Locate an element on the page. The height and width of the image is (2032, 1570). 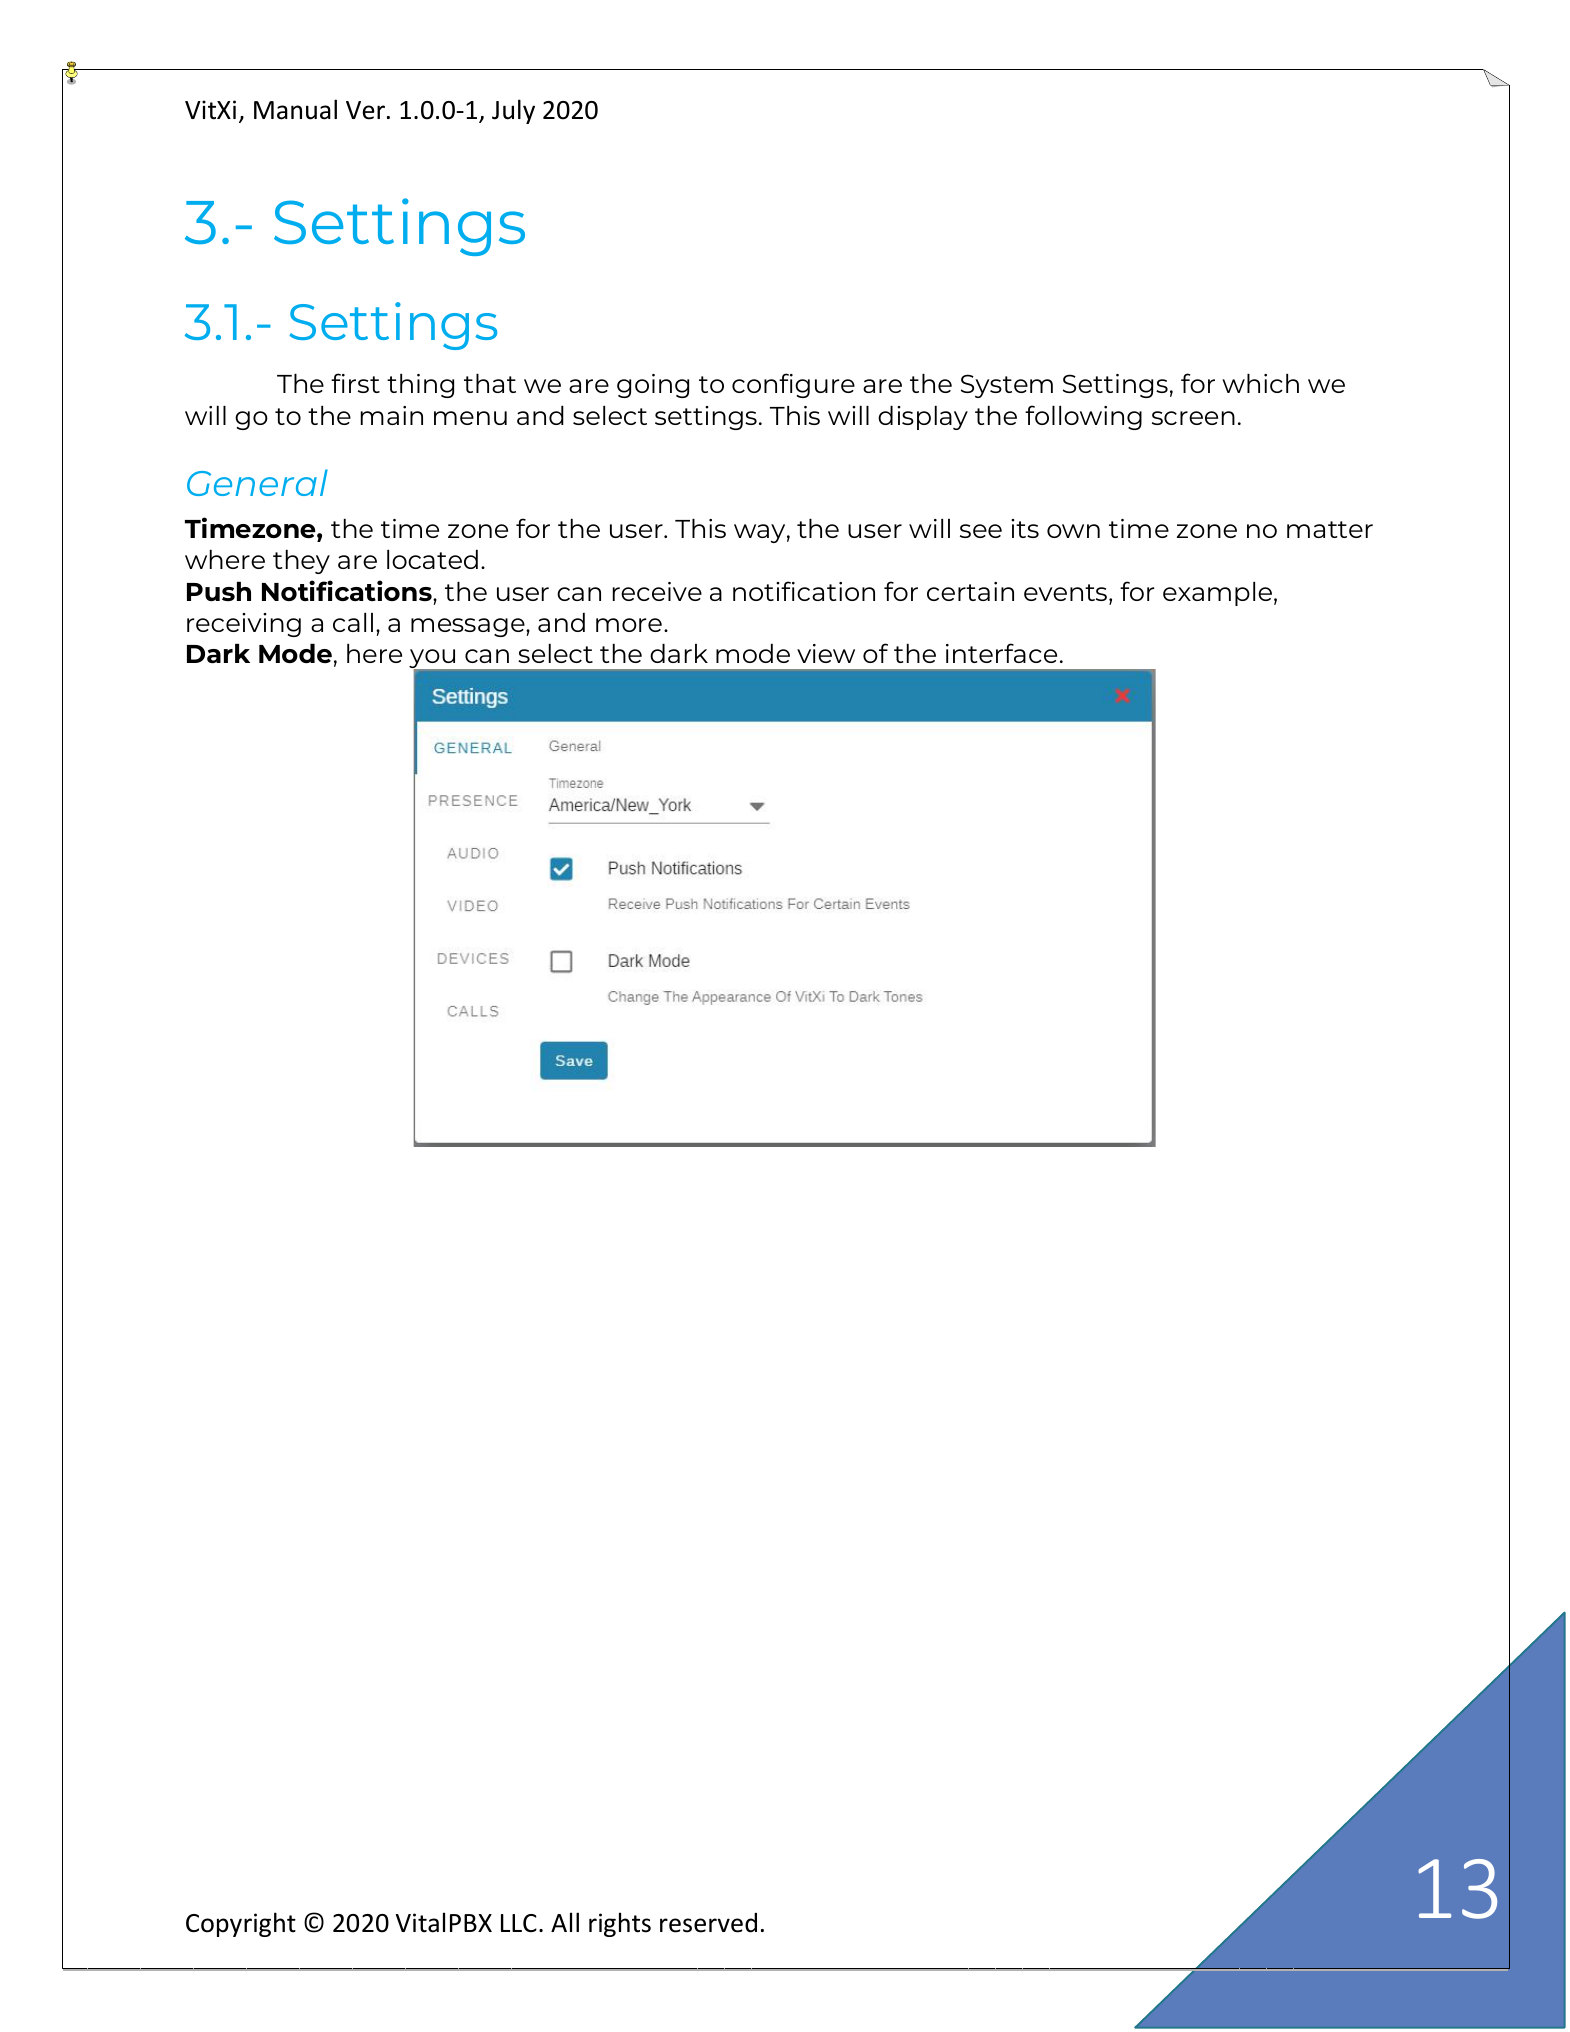
configure is located at coordinates (793, 385).
